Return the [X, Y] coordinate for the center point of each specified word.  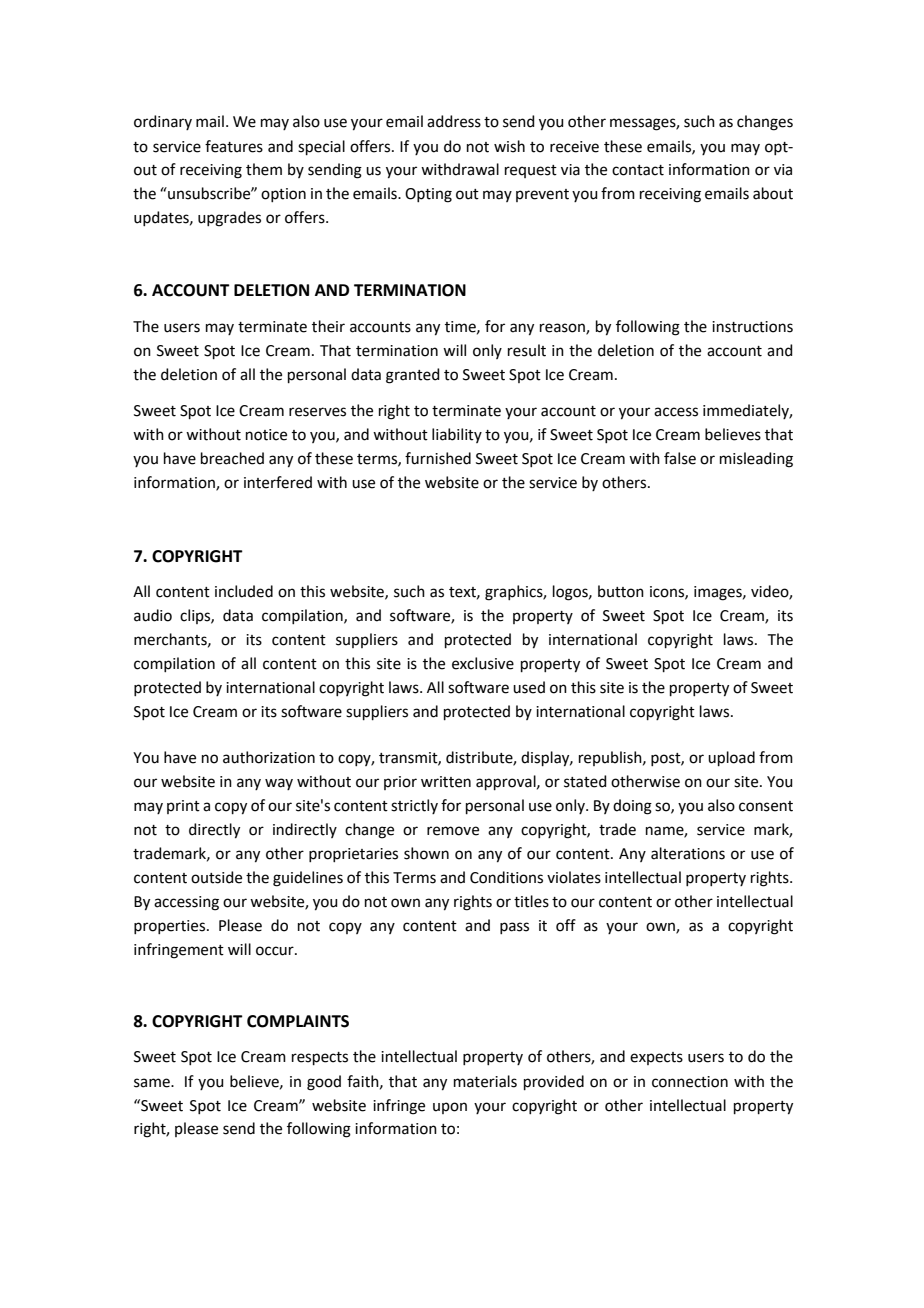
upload [731, 758]
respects [320, 1058]
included [244, 591]
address [454, 121]
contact [638, 170]
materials [485, 1081]
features [234, 146]
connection [690, 1082]
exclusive [483, 663]
